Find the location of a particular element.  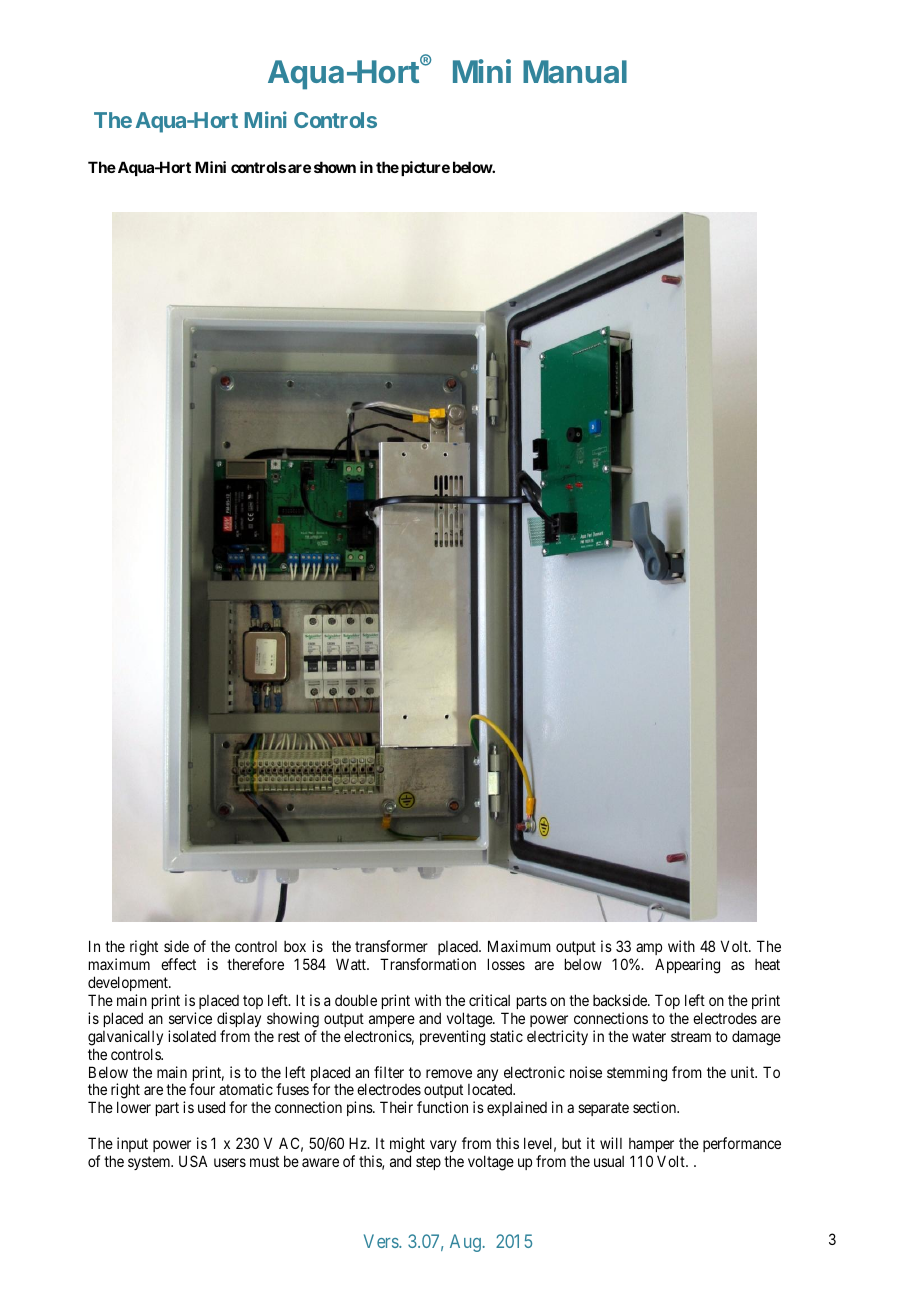

Transformation is located at coordinates (428, 964).
